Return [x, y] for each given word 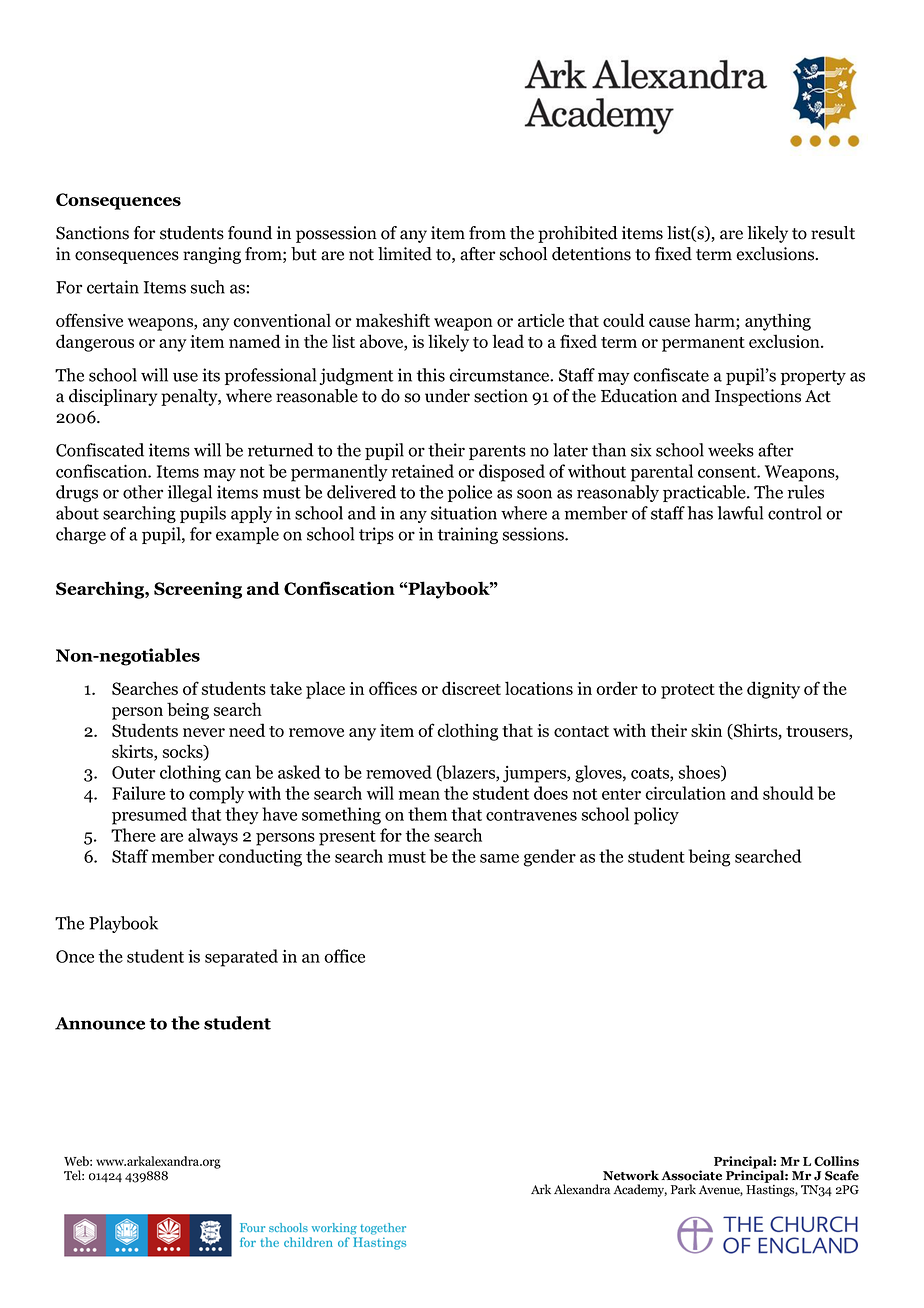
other [143, 492]
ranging [212, 255]
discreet [471, 688]
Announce [100, 1023]
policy [656, 816]
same [499, 858]
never [204, 732]
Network [631, 1175]
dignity [773, 690]
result [833, 233]
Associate [691, 1175]
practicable [705, 493]
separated [241, 958]
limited [405, 254]
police [470, 493]
